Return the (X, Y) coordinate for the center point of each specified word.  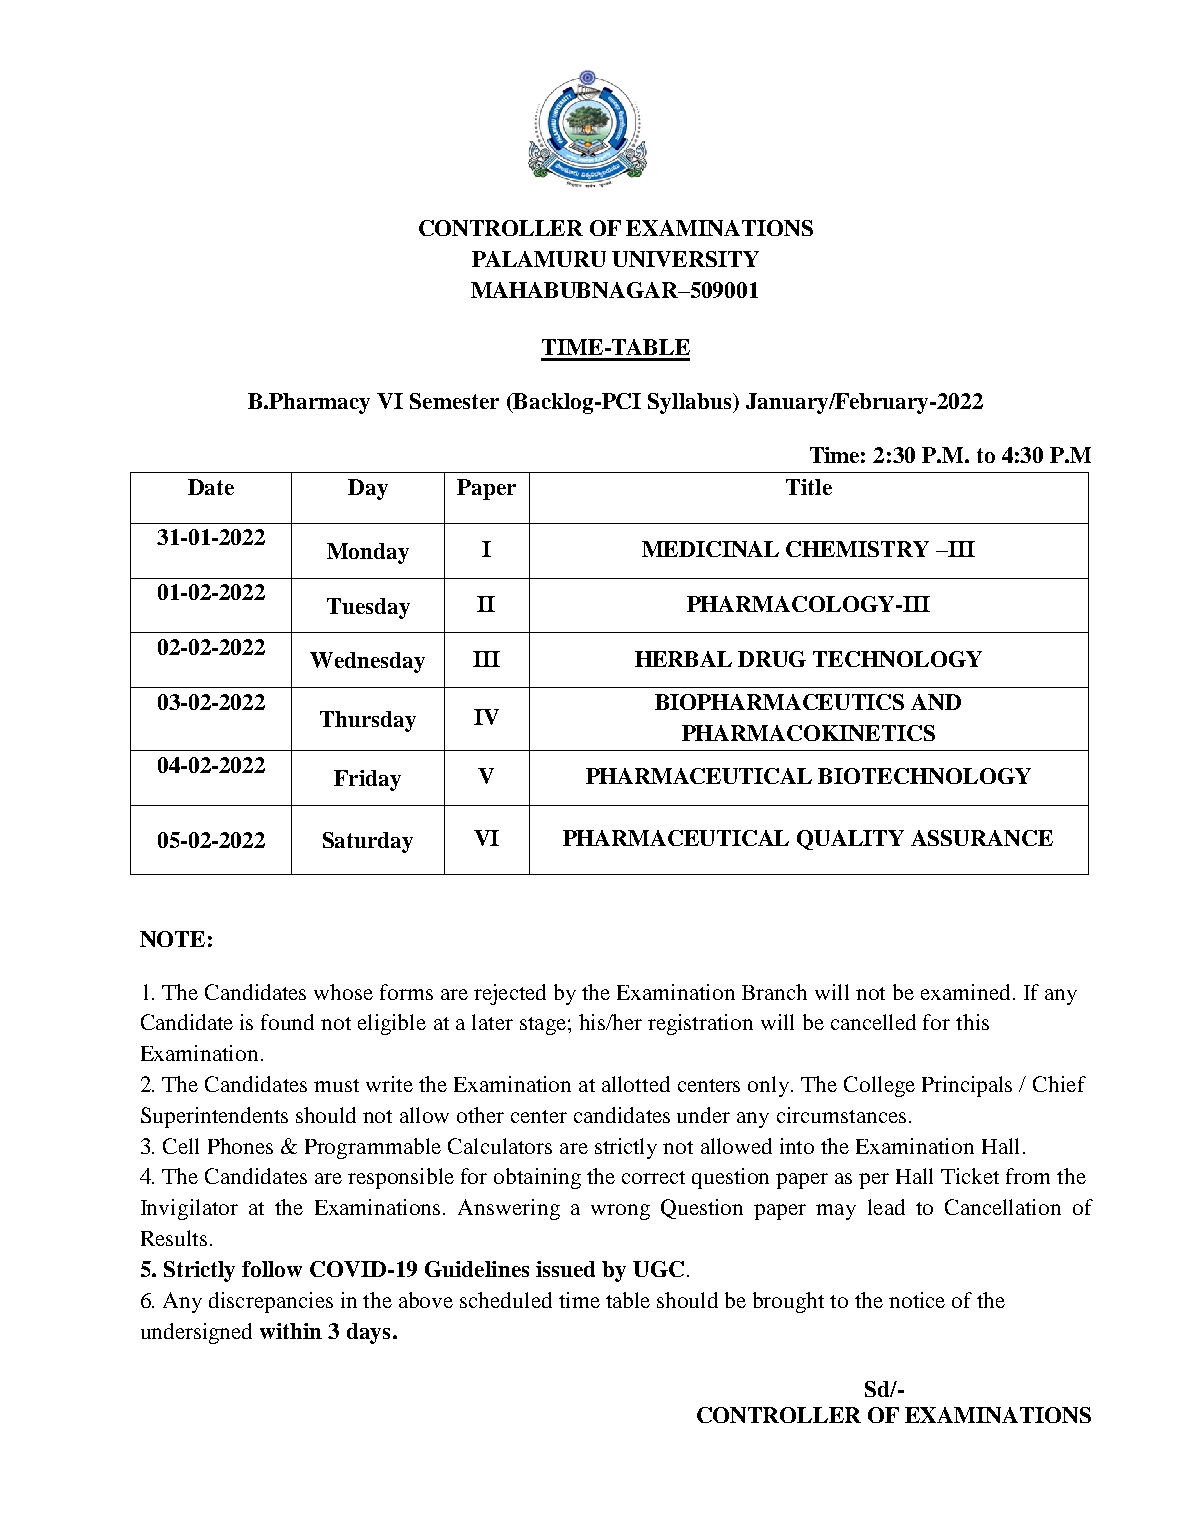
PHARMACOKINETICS (808, 733)
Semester (454, 401)
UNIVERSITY (685, 259)
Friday (367, 780)
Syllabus (691, 403)
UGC (658, 1269)
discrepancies (271, 1302)
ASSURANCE (982, 838)
